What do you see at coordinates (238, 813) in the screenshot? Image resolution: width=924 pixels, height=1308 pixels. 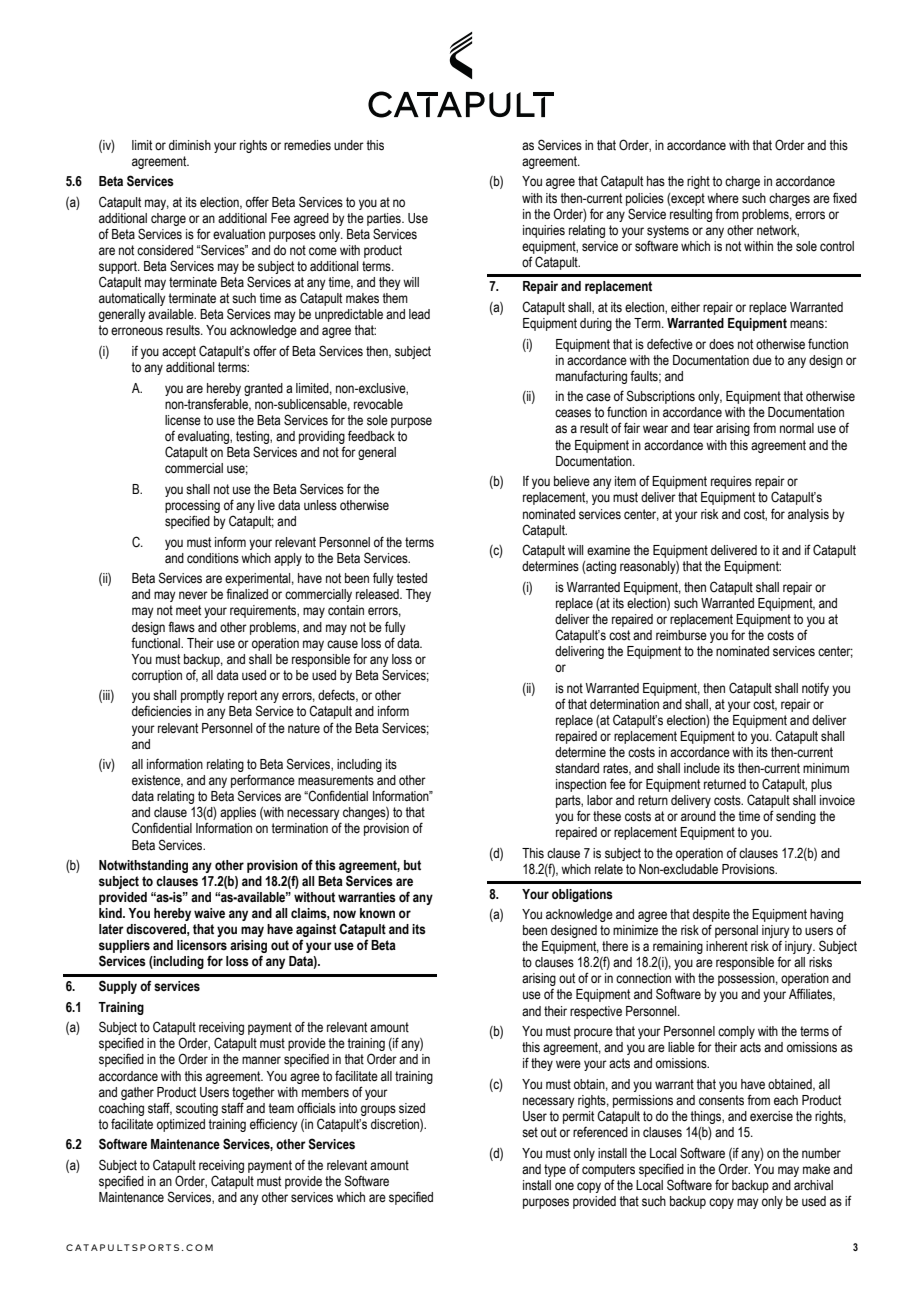 I see `applies` at bounding box center [238, 813].
